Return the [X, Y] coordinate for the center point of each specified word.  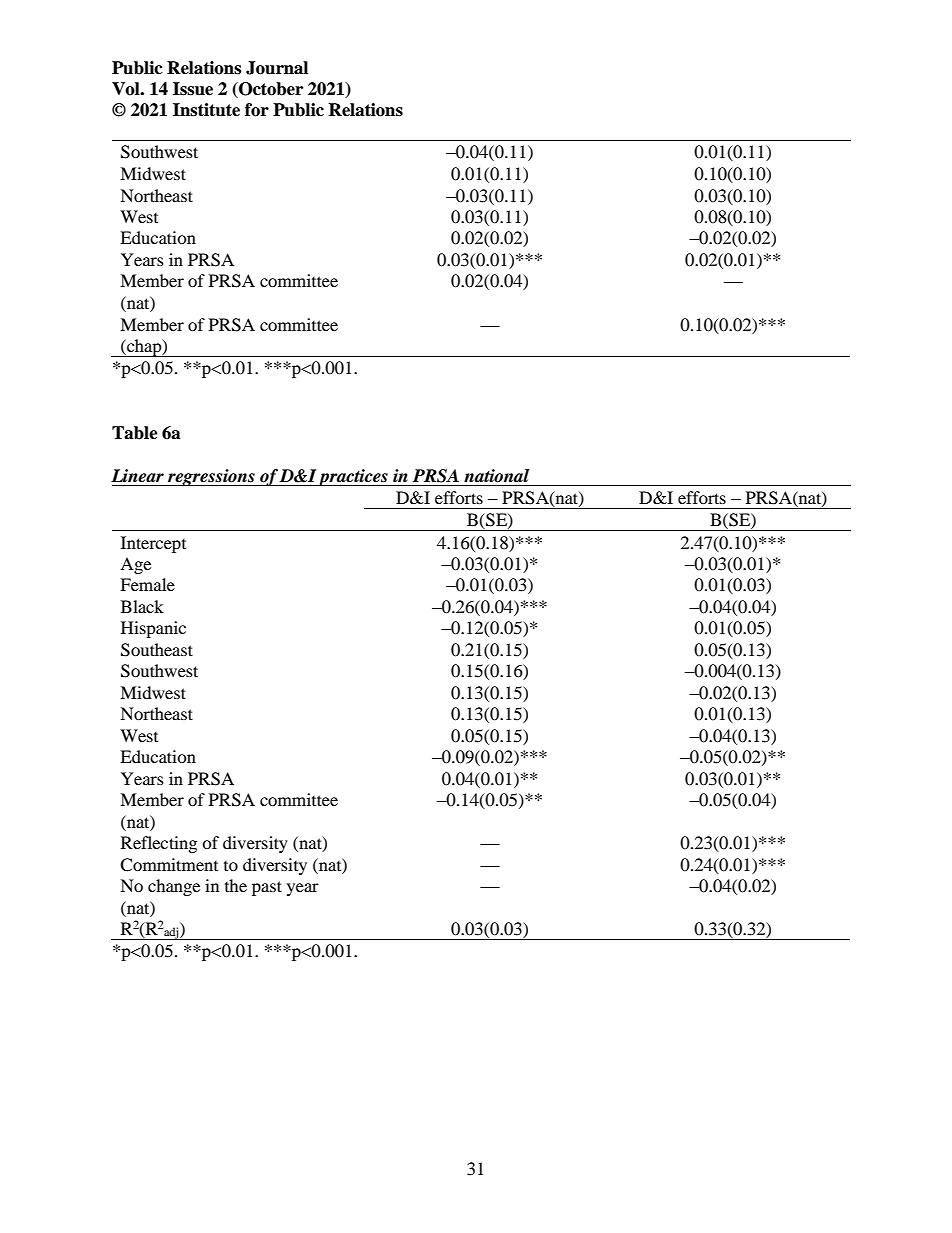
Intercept [153, 544]
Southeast [157, 650]
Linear [137, 476]
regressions [211, 477]
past [267, 888]
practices [353, 477]
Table [135, 433]
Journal [277, 68]
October [270, 90]
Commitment [169, 865]
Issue [193, 89]
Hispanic [153, 629]
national [496, 476]
